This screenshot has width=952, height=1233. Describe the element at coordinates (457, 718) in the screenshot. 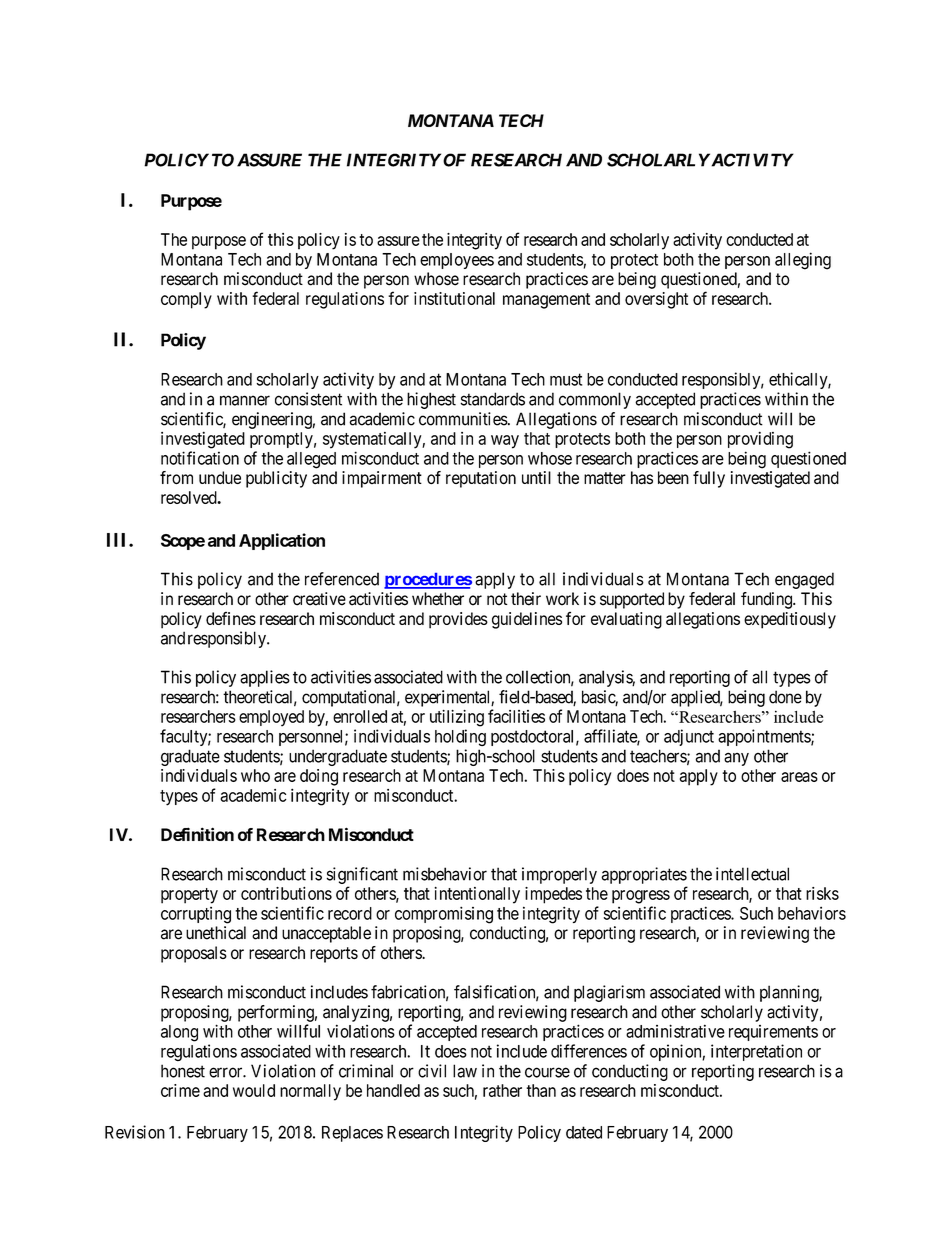

I see `utilizing` at that location.
